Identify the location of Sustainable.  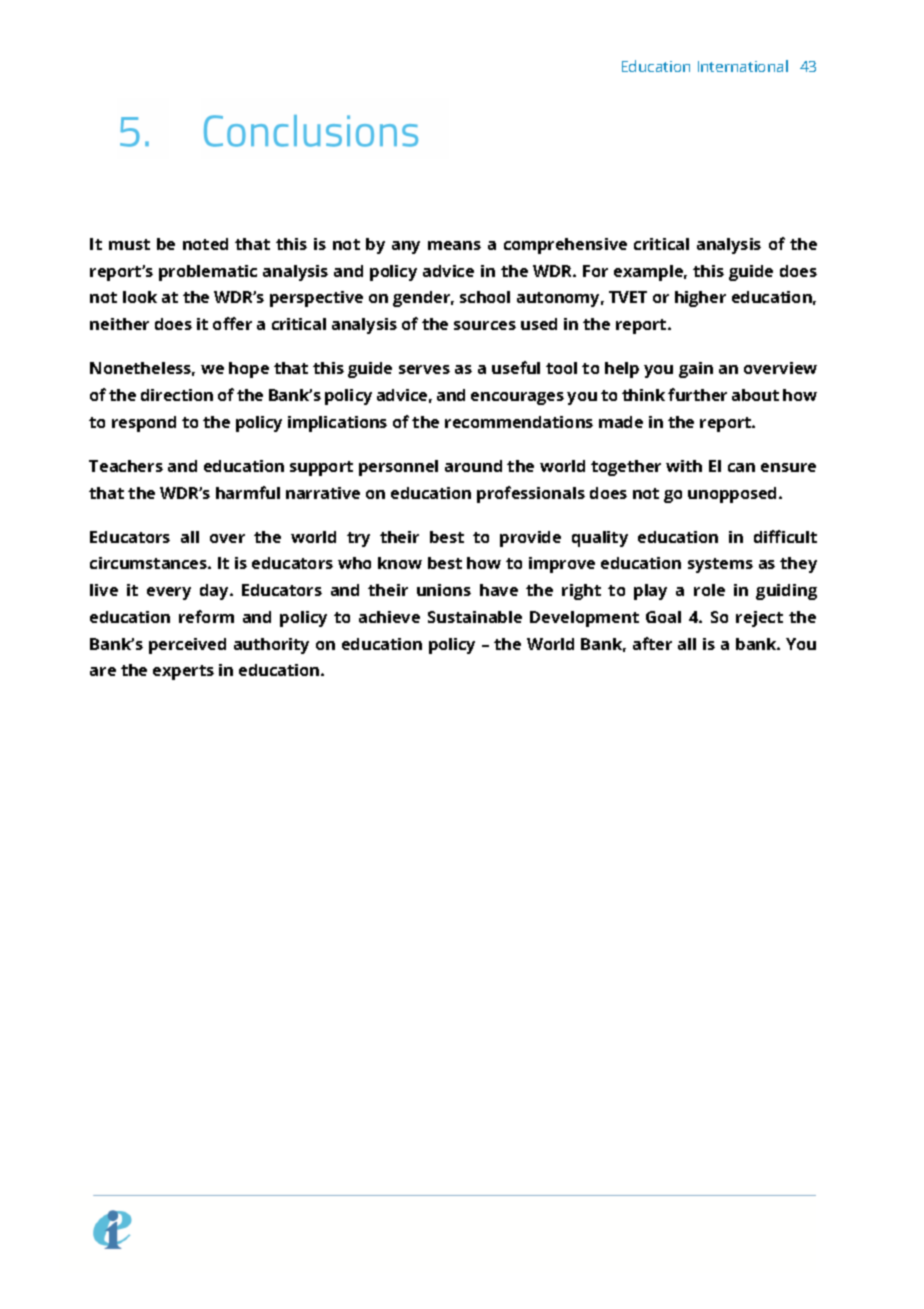
(475, 617).
